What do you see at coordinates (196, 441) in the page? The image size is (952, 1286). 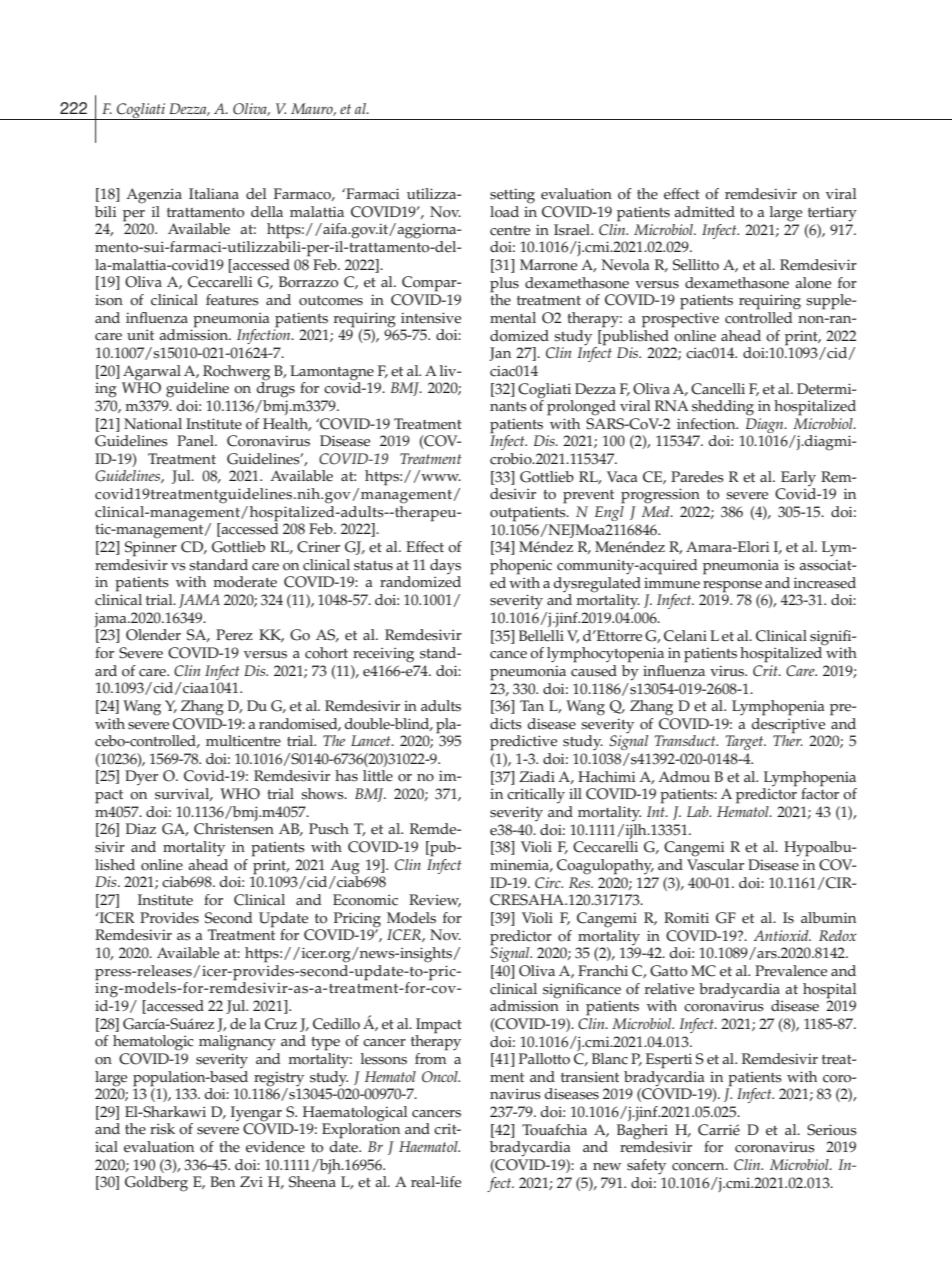 I see `Panel` at bounding box center [196, 441].
